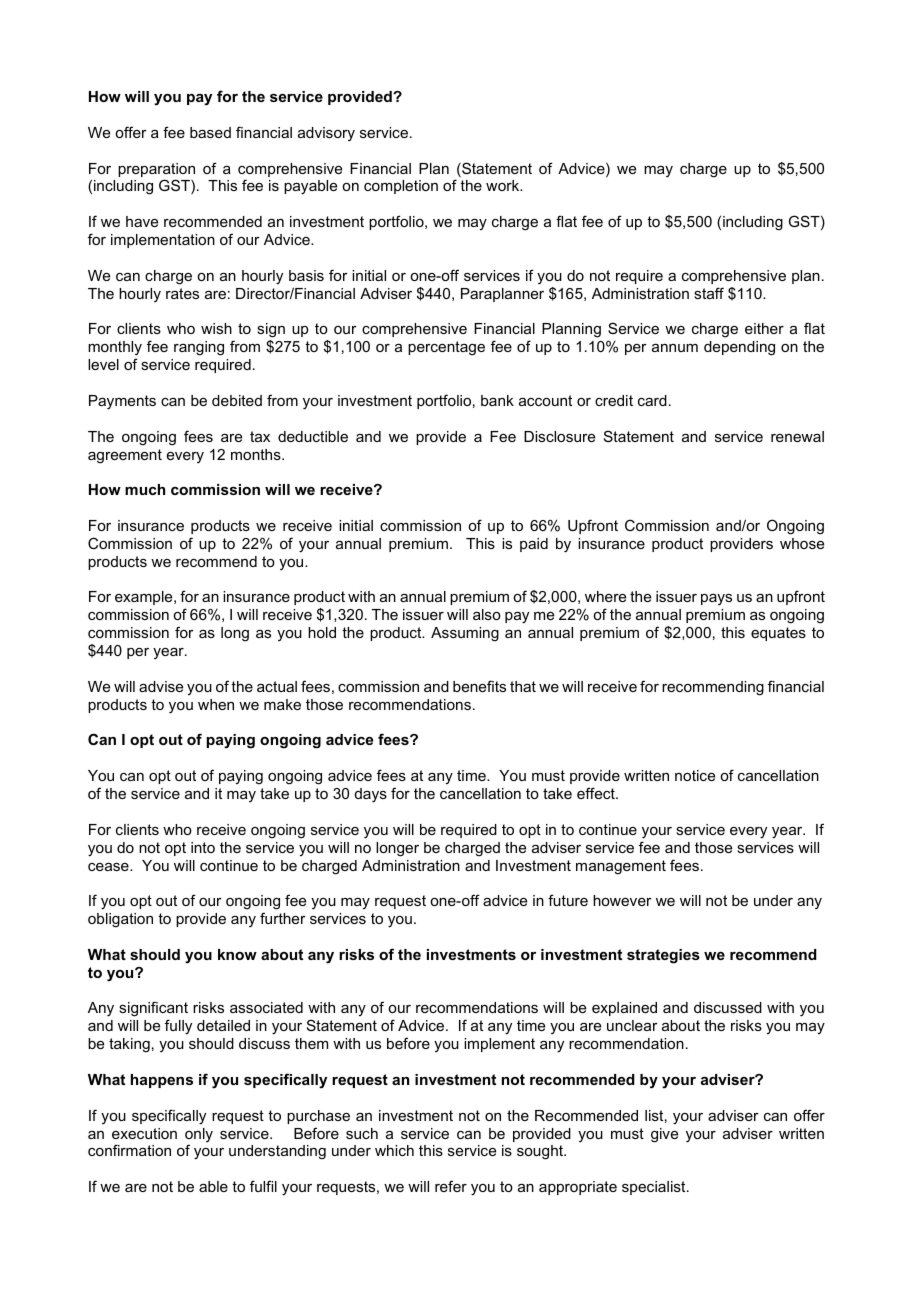 The width and height of the screenshot is (924, 1308). Describe the element at coordinates (778, 634) in the screenshot. I see `equates` at that location.
